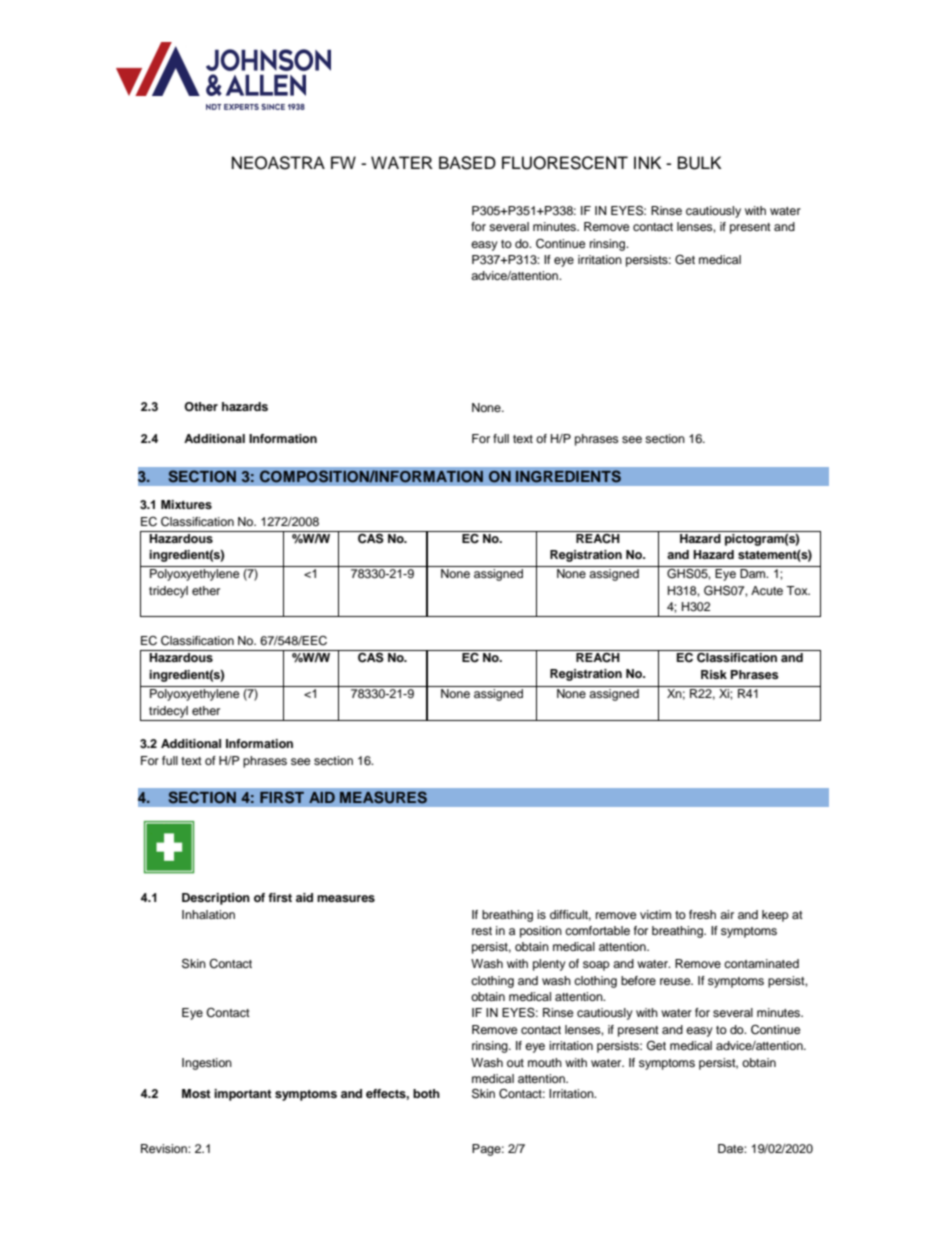  I want to click on Description, so click(216, 899).
